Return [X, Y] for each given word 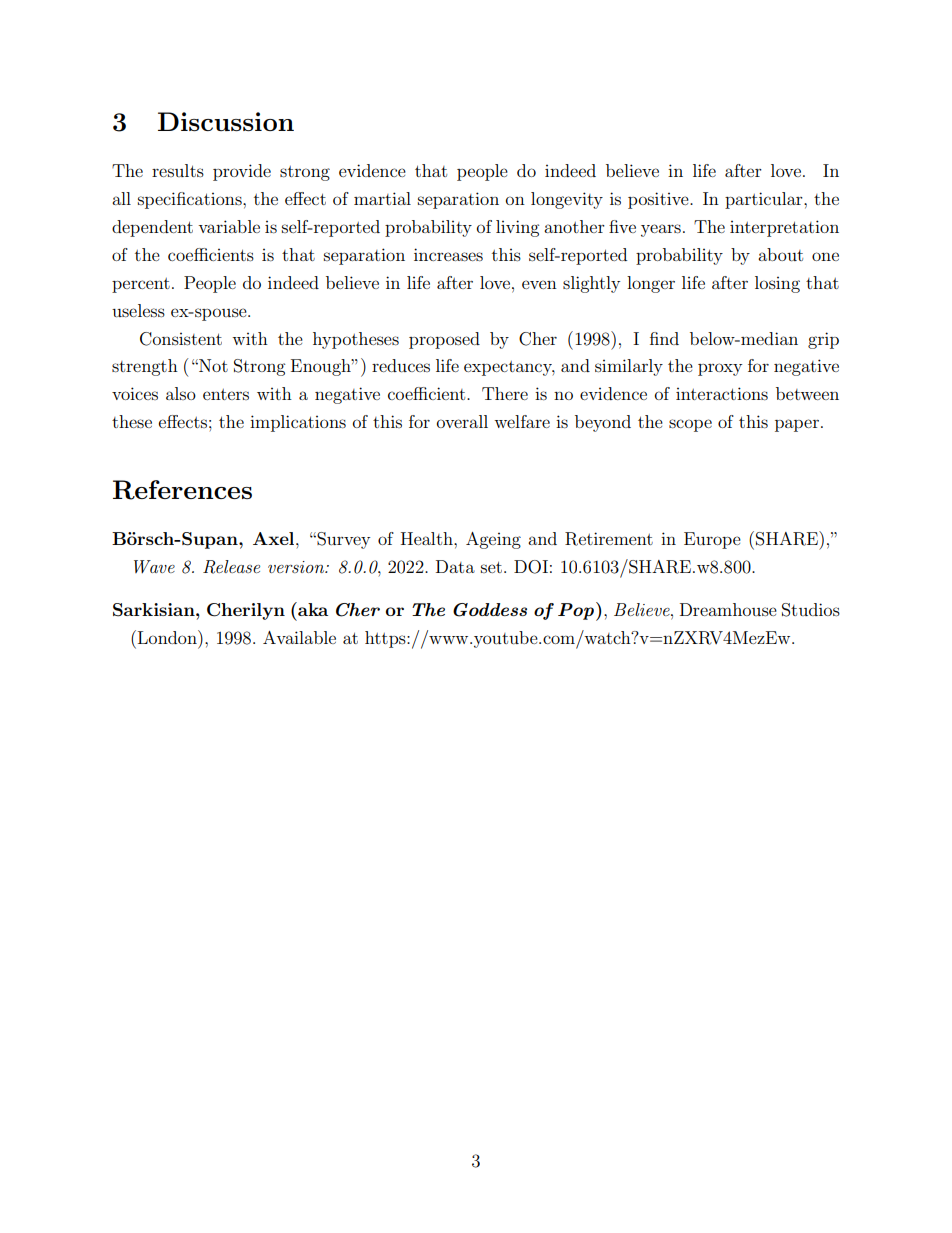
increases [448, 254]
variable [229, 226]
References [182, 490]
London [168, 637]
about [780, 254]
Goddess [490, 610]
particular [765, 200]
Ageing [493, 540]
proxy [720, 369]
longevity [567, 200]
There [505, 393]
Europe [712, 540]
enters [226, 394]
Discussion [226, 121]
